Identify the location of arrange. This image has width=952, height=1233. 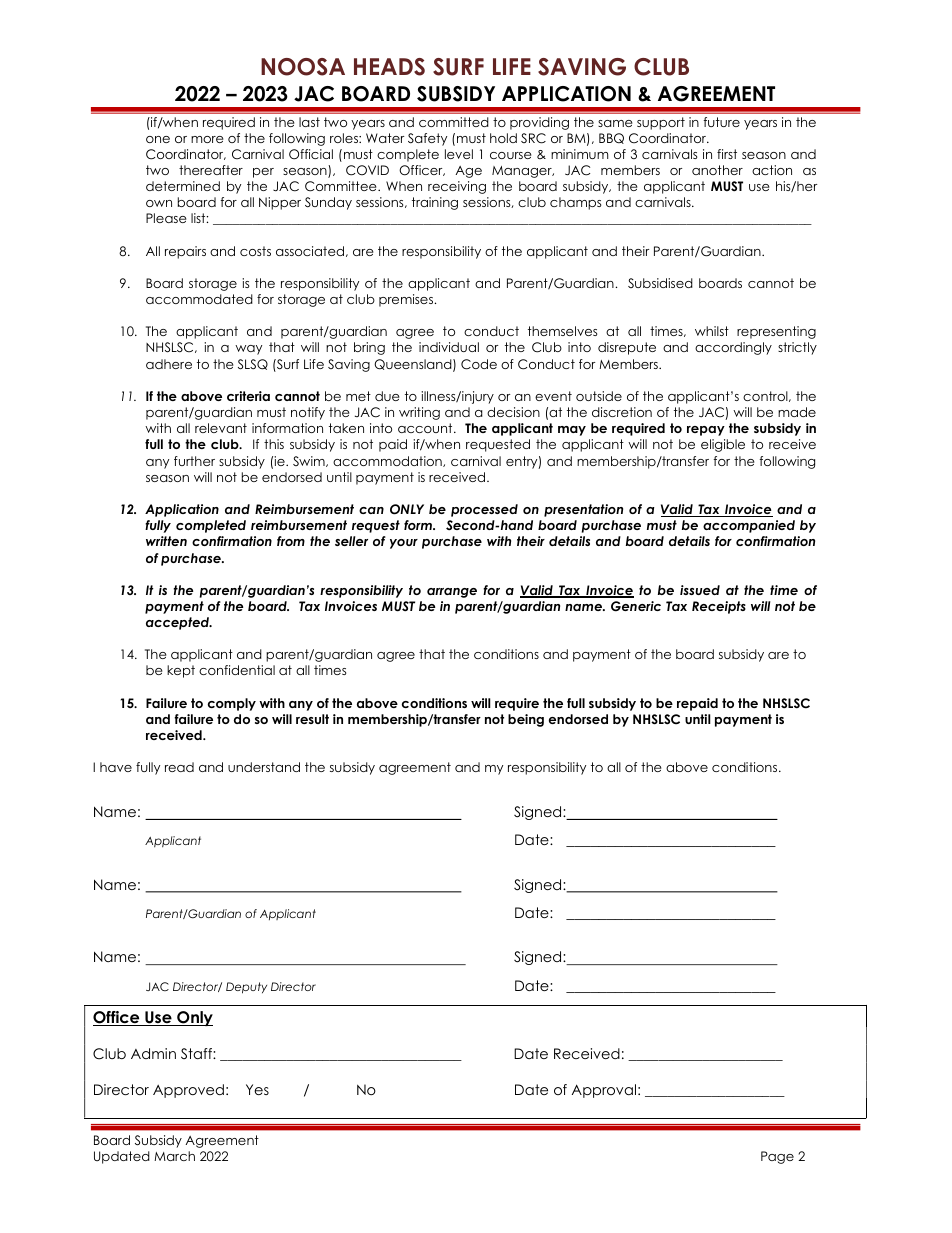
(452, 593).
